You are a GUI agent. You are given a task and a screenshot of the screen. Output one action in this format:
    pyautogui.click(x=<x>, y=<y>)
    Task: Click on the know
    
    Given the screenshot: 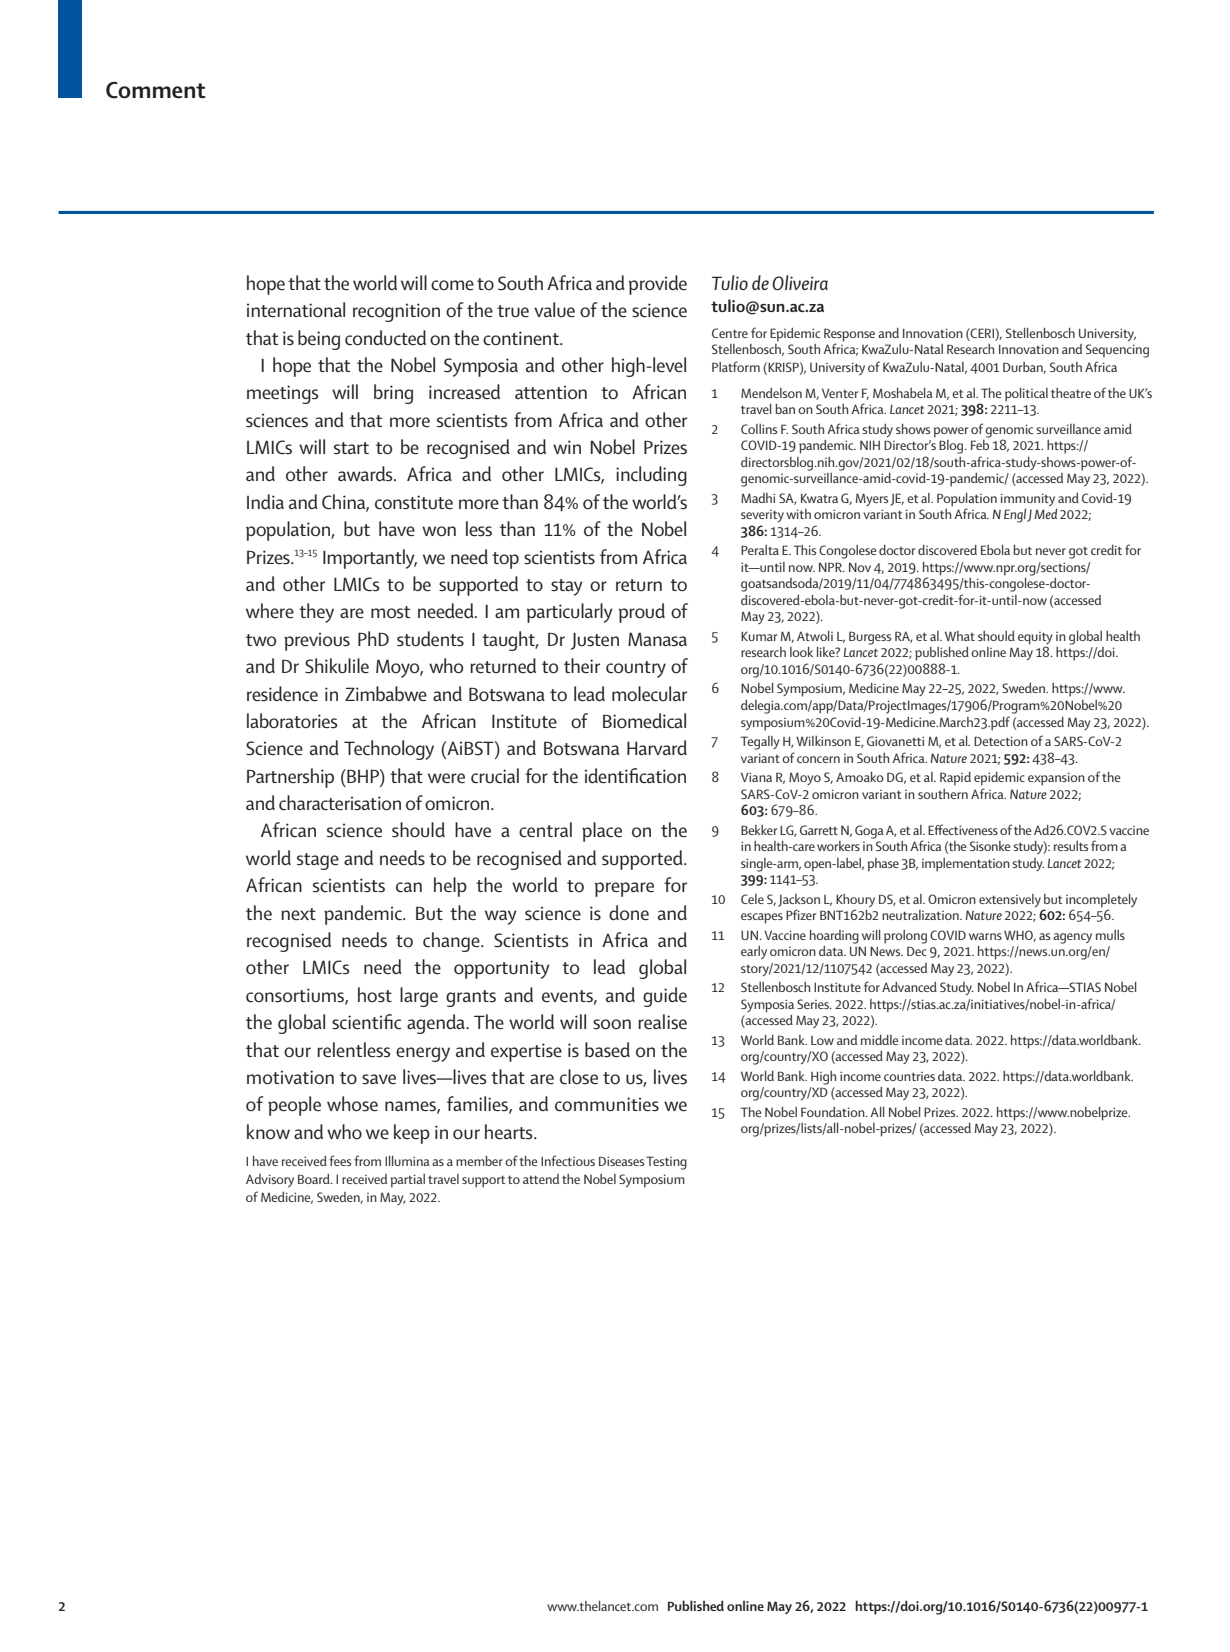 What is the action you would take?
    pyautogui.click(x=268, y=1132)
